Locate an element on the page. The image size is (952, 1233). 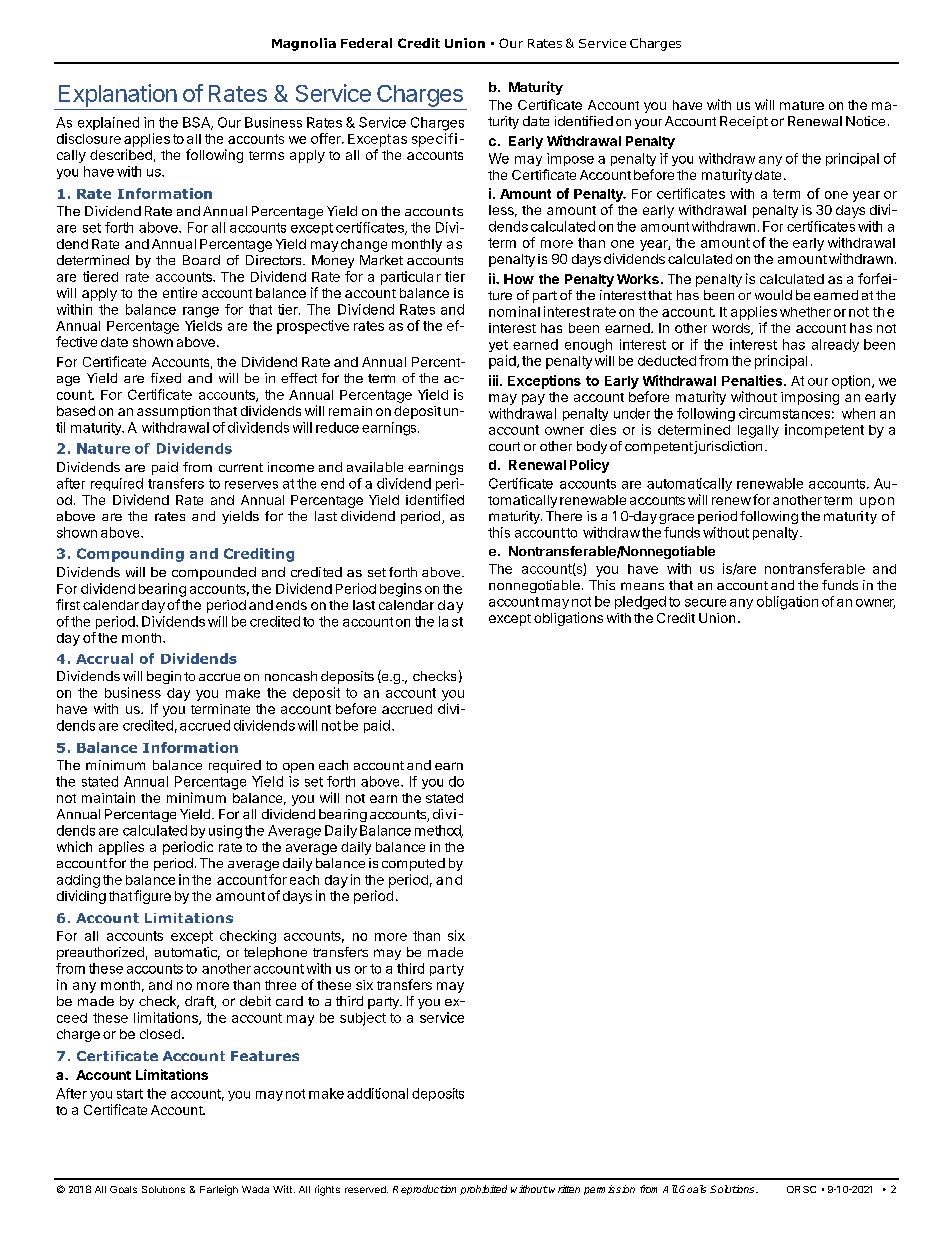
start is located at coordinates (130, 1094).
